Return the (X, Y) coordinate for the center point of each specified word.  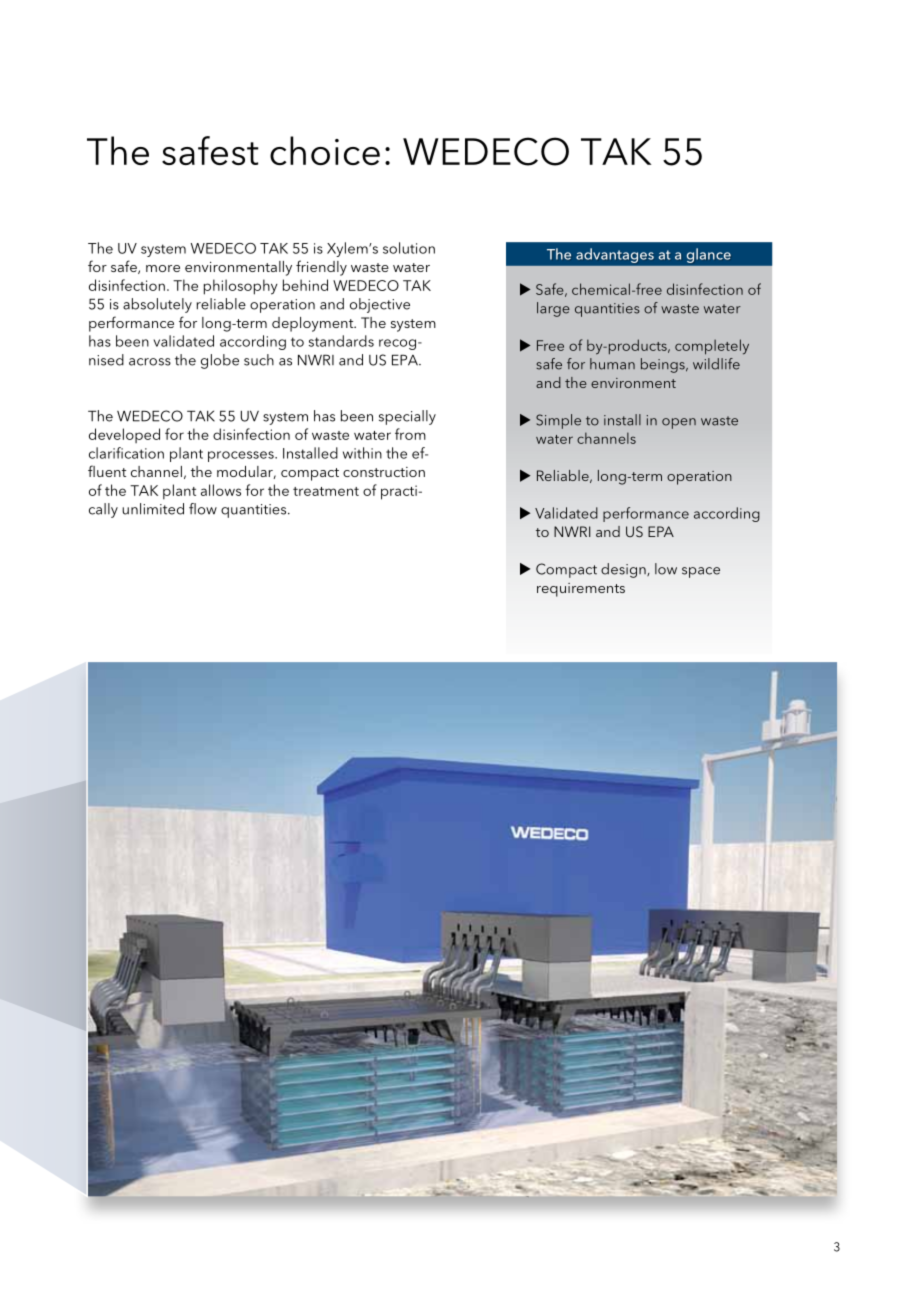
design (624, 570)
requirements (581, 590)
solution (409, 248)
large (553, 309)
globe (220, 361)
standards (341, 341)
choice (325, 150)
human (612, 364)
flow (203, 509)
